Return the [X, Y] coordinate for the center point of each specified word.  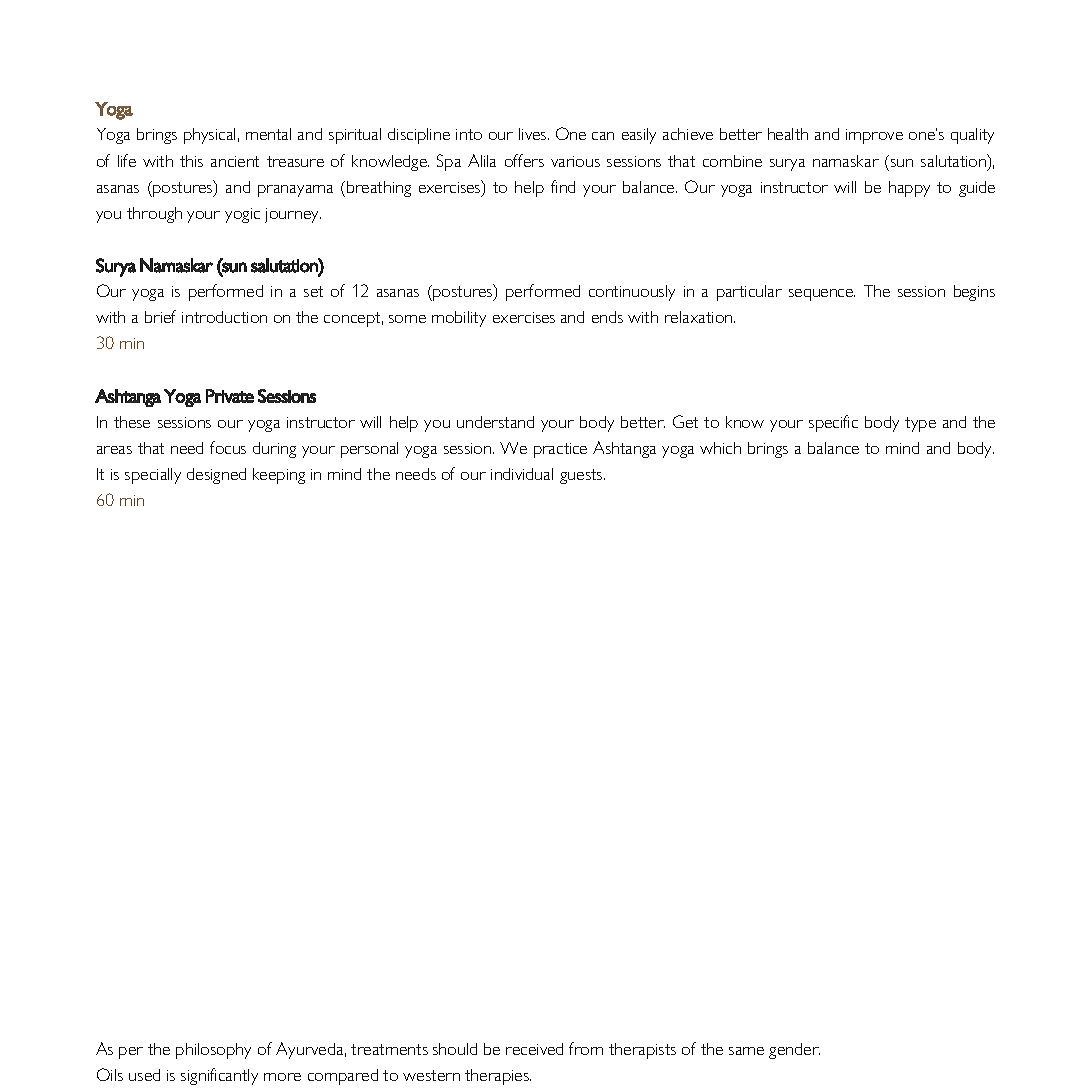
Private [230, 396]
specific [833, 423]
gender [794, 1051]
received [534, 1049]
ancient [235, 161]
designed [216, 476]
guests [582, 476]
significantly [219, 1076]
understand [495, 422]
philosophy [213, 1051]
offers [524, 160]
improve [874, 136]
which [720, 448]
